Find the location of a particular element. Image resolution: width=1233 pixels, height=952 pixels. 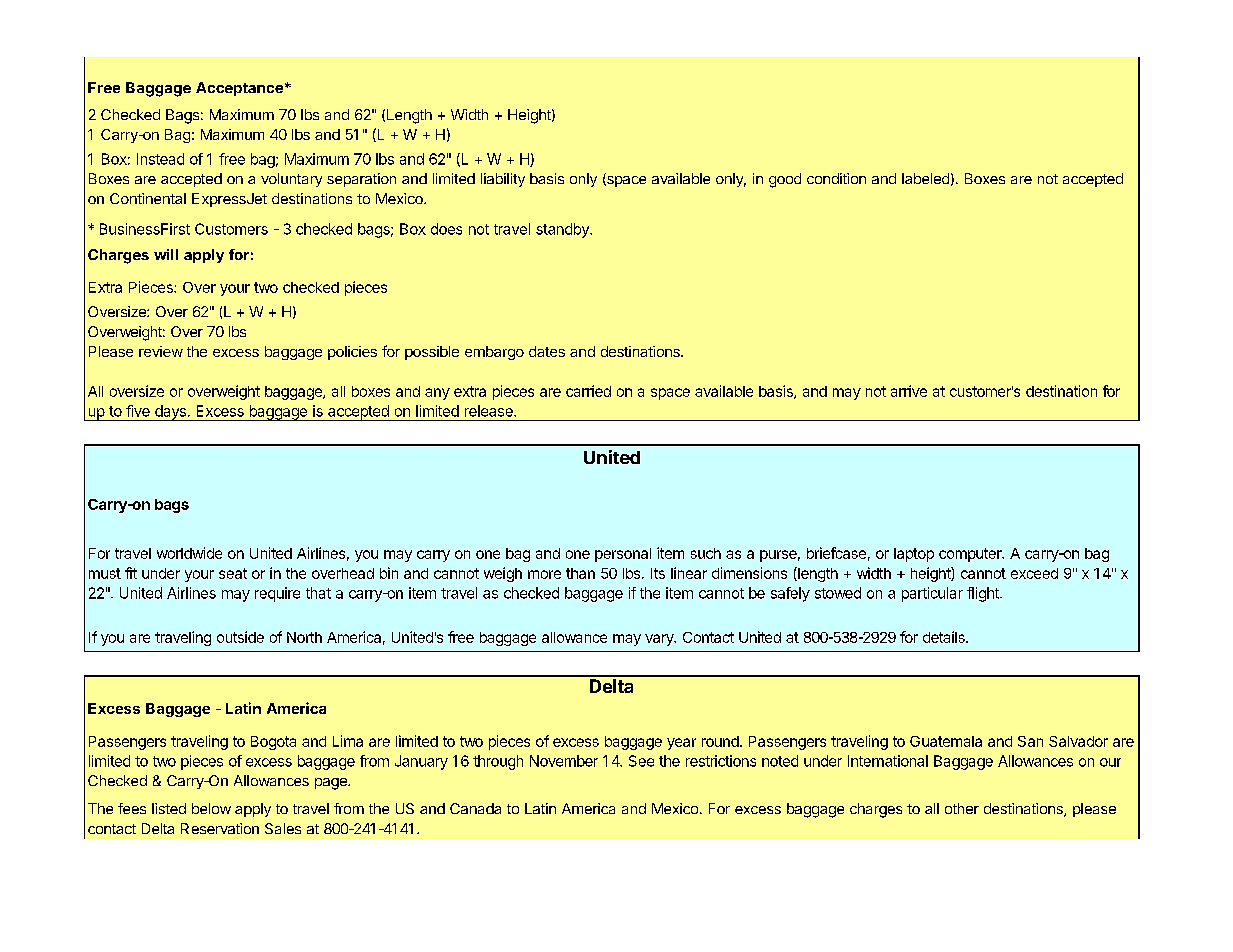

Acceptance is located at coordinates (239, 89).
